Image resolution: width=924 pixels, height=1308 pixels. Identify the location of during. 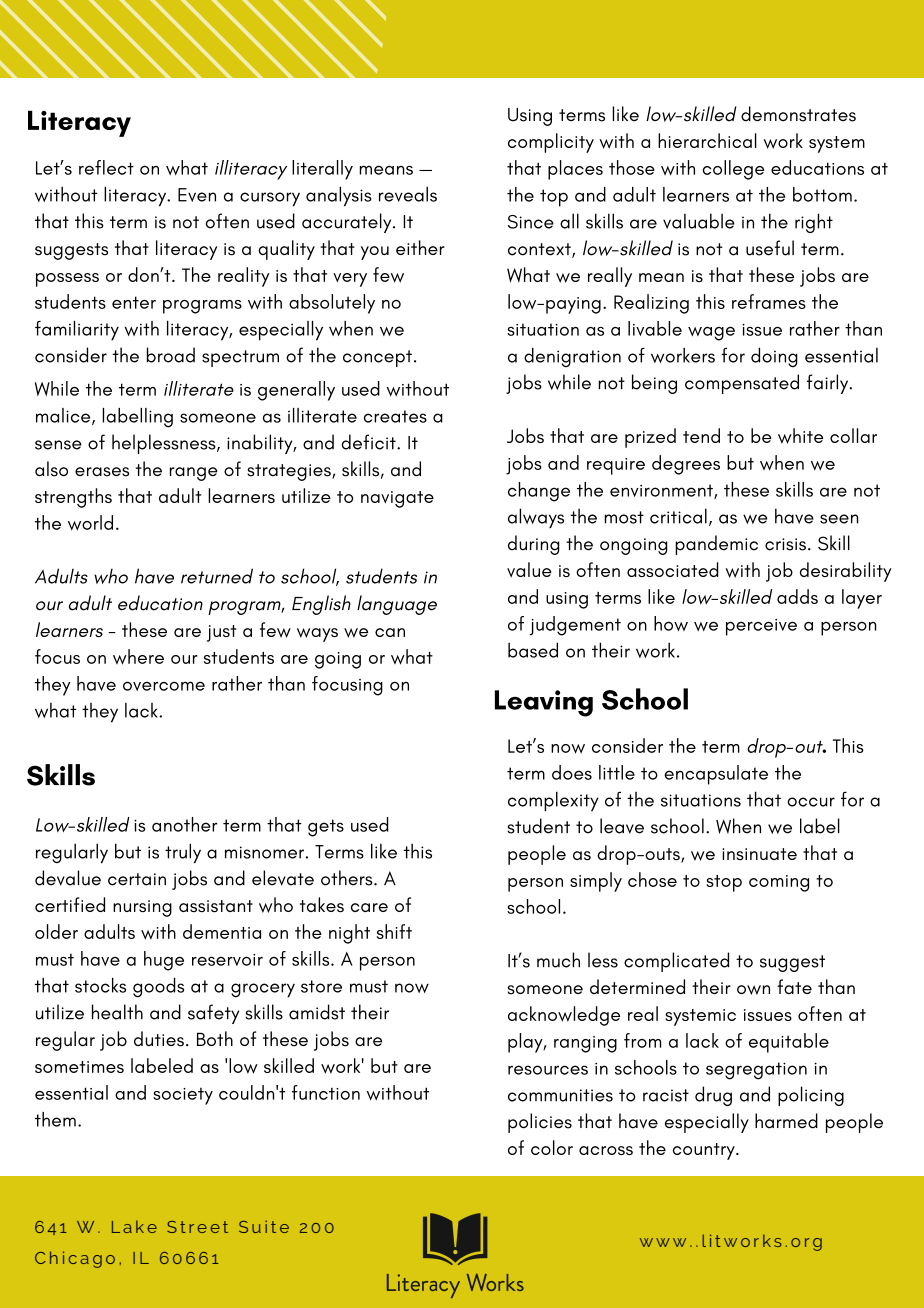
(534, 545).
